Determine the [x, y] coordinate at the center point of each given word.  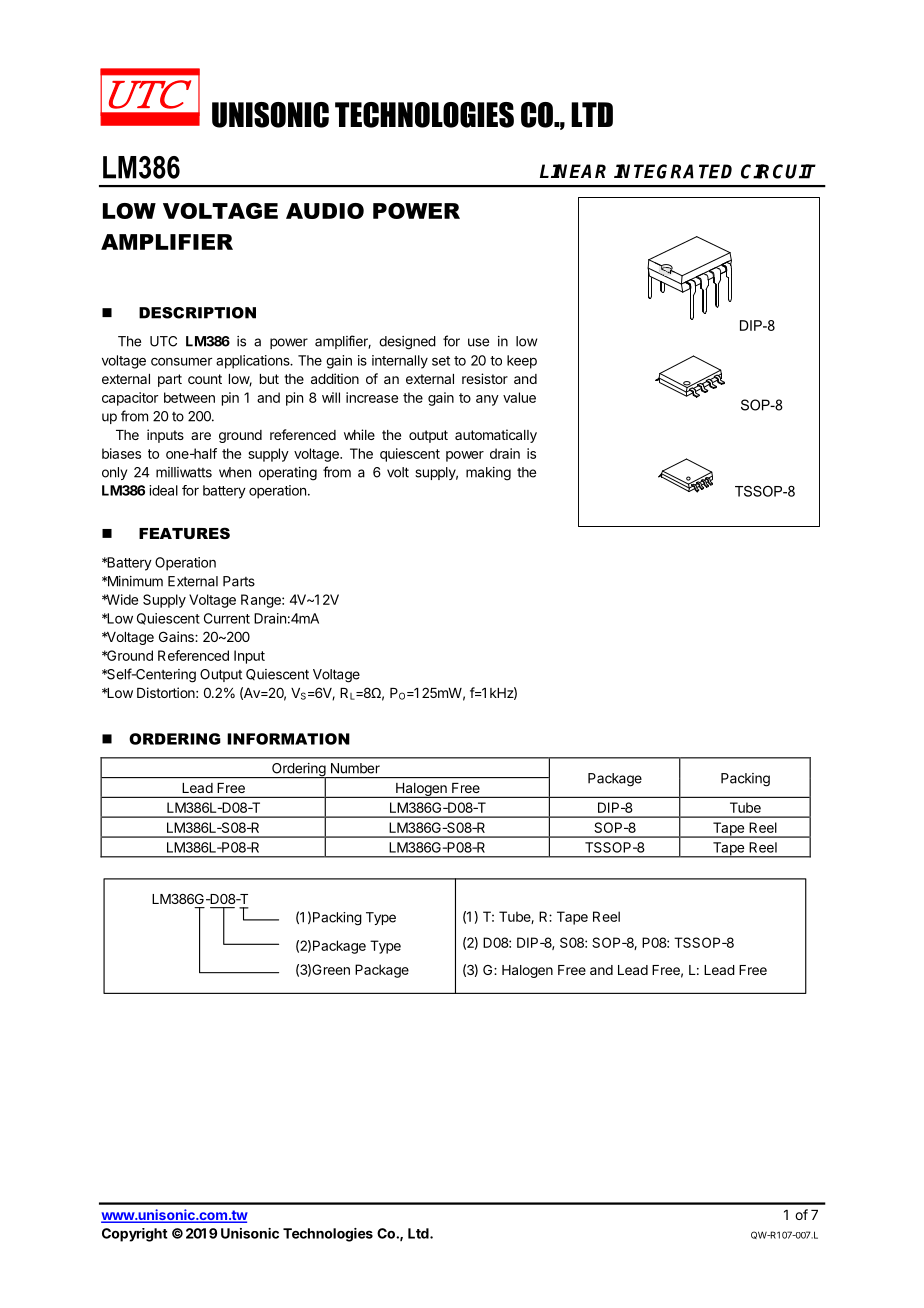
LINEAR [573, 171]
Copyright [135, 1235]
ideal [163, 490]
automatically [496, 436]
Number [355, 768]
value [519, 397]
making [488, 474]
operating [288, 474]
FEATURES [184, 533]
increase [372, 397]
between [189, 397]
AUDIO [325, 211]
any [487, 400]
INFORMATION [288, 739]
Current [227, 618]
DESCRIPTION [197, 313]
